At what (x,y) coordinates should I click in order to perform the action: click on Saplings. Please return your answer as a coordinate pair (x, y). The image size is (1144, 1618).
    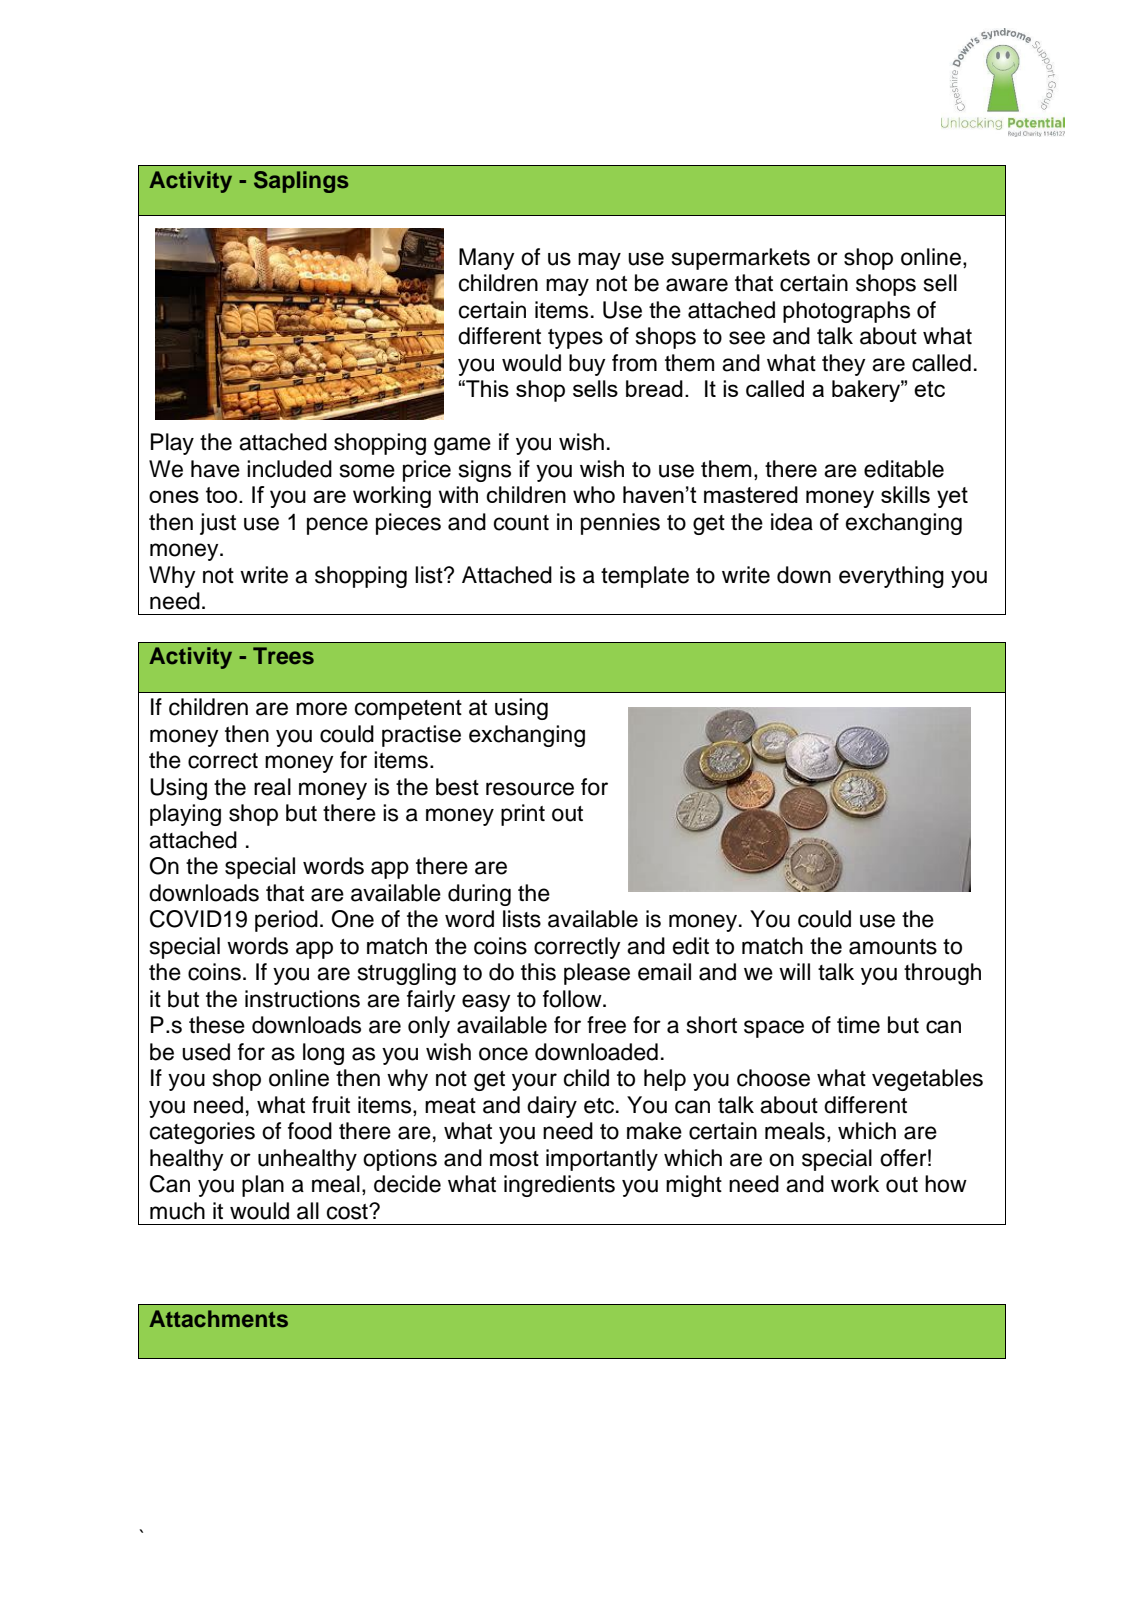
    Looking at the image, I should click on (301, 182).
